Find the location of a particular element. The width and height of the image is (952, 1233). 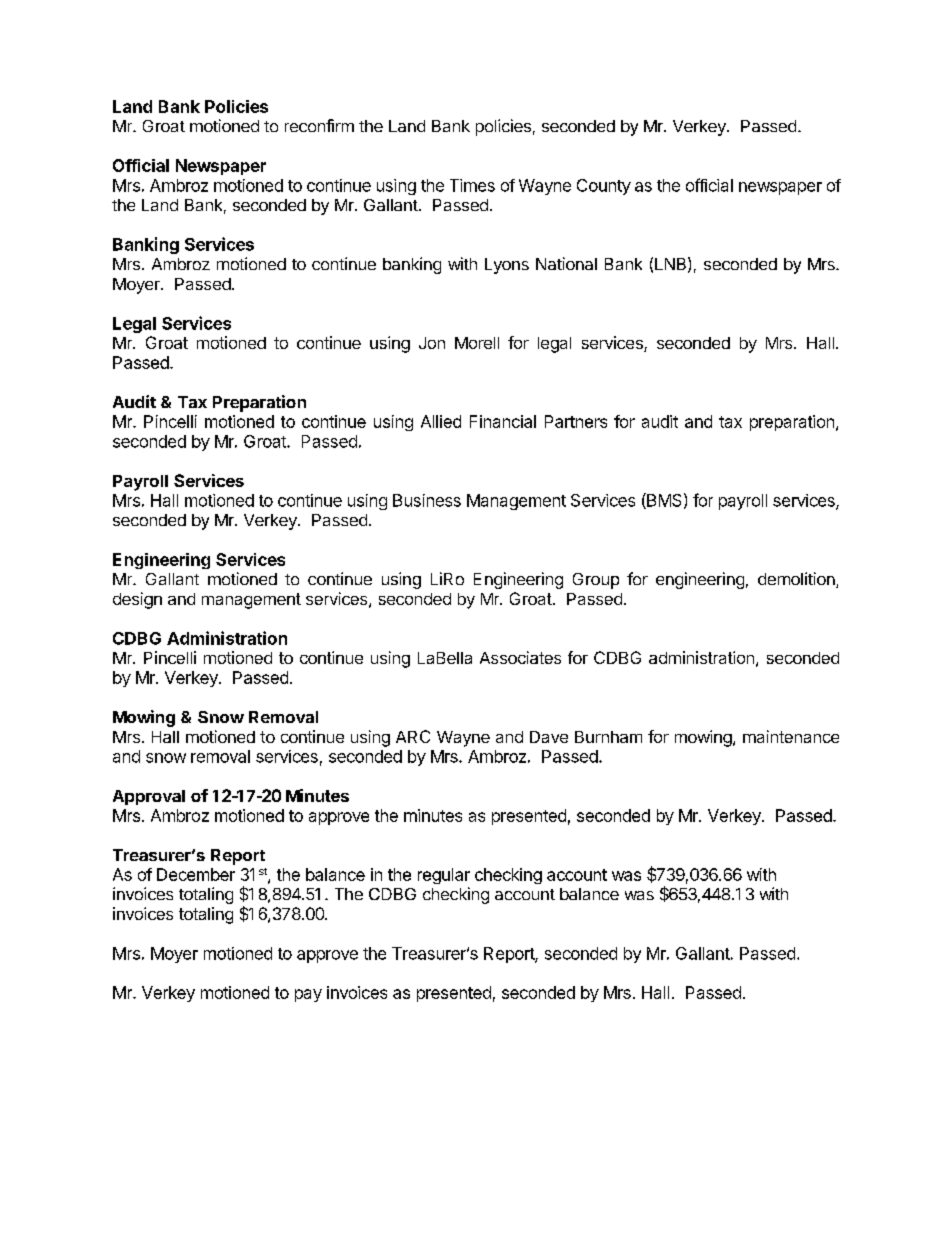

December is located at coordinates (196, 874).
